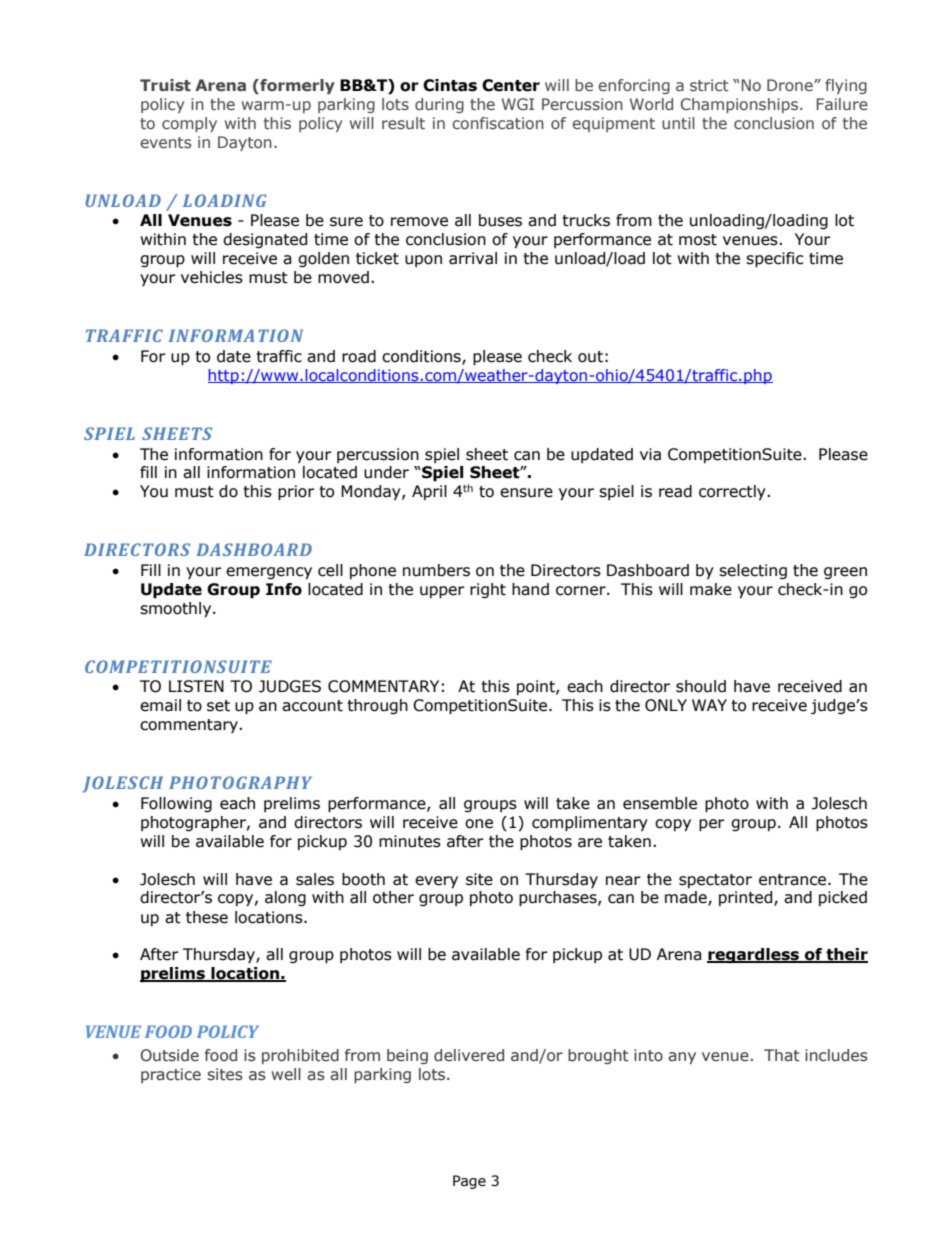  Describe the element at coordinates (498, 123) in the image. I see `confiscation` at that location.
